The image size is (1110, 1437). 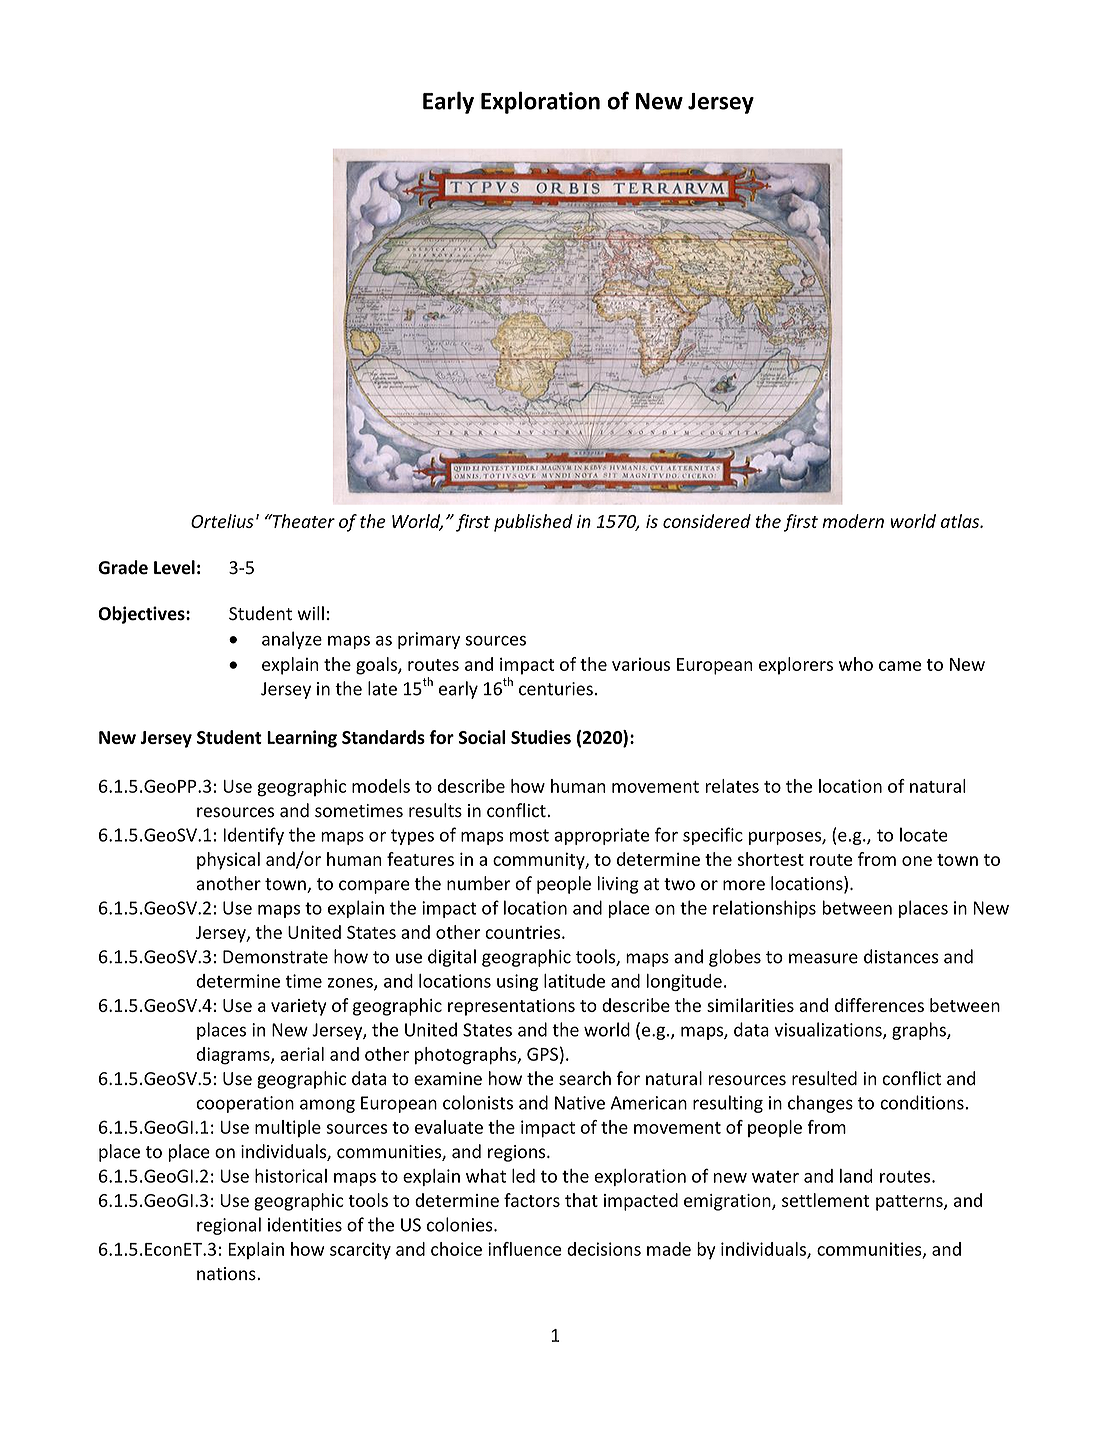 I want to click on influence, so click(x=525, y=1249).
